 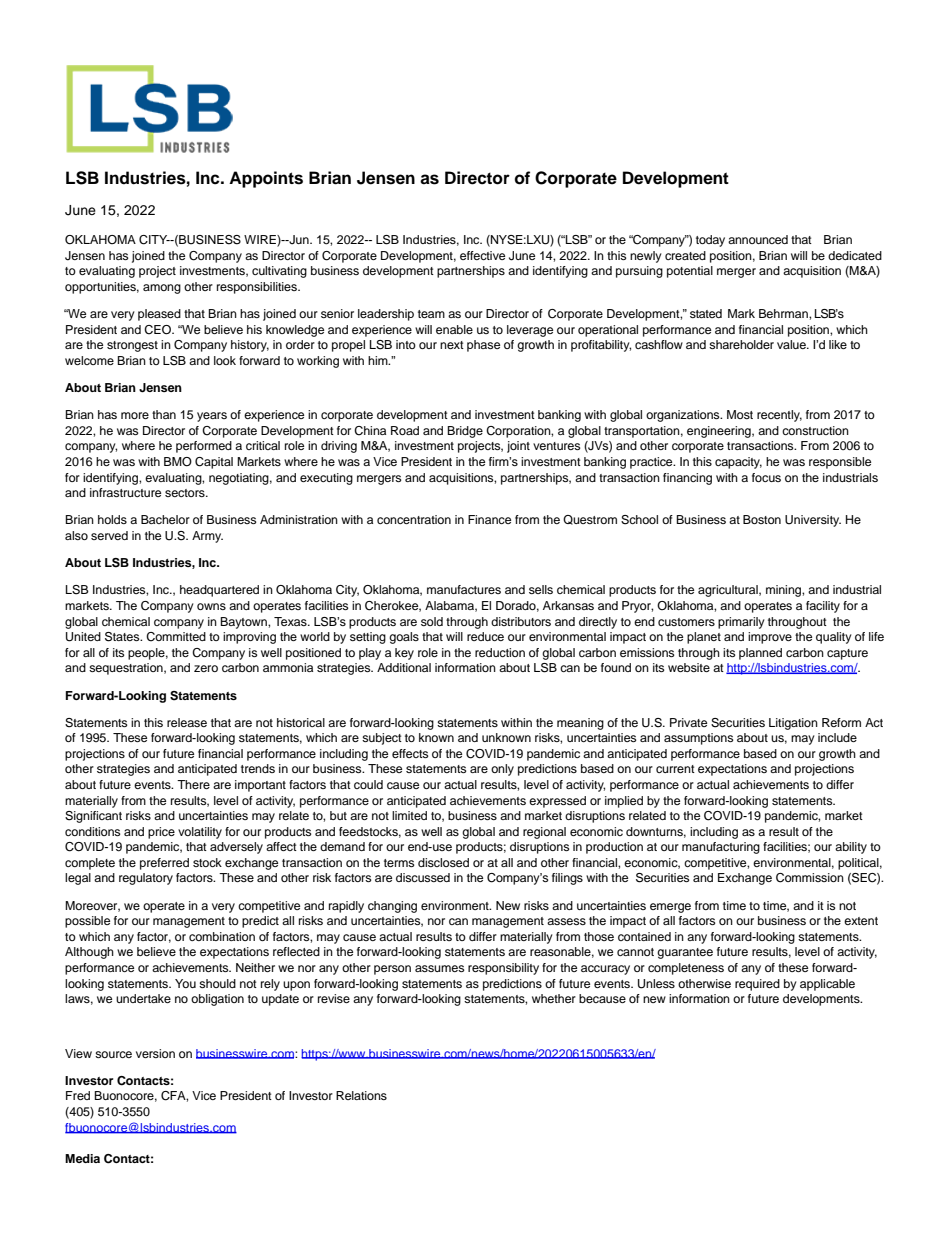 What do you see at coordinates (760, 654) in the screenshot?
I see `planned` at bounding box center [760, 654].
